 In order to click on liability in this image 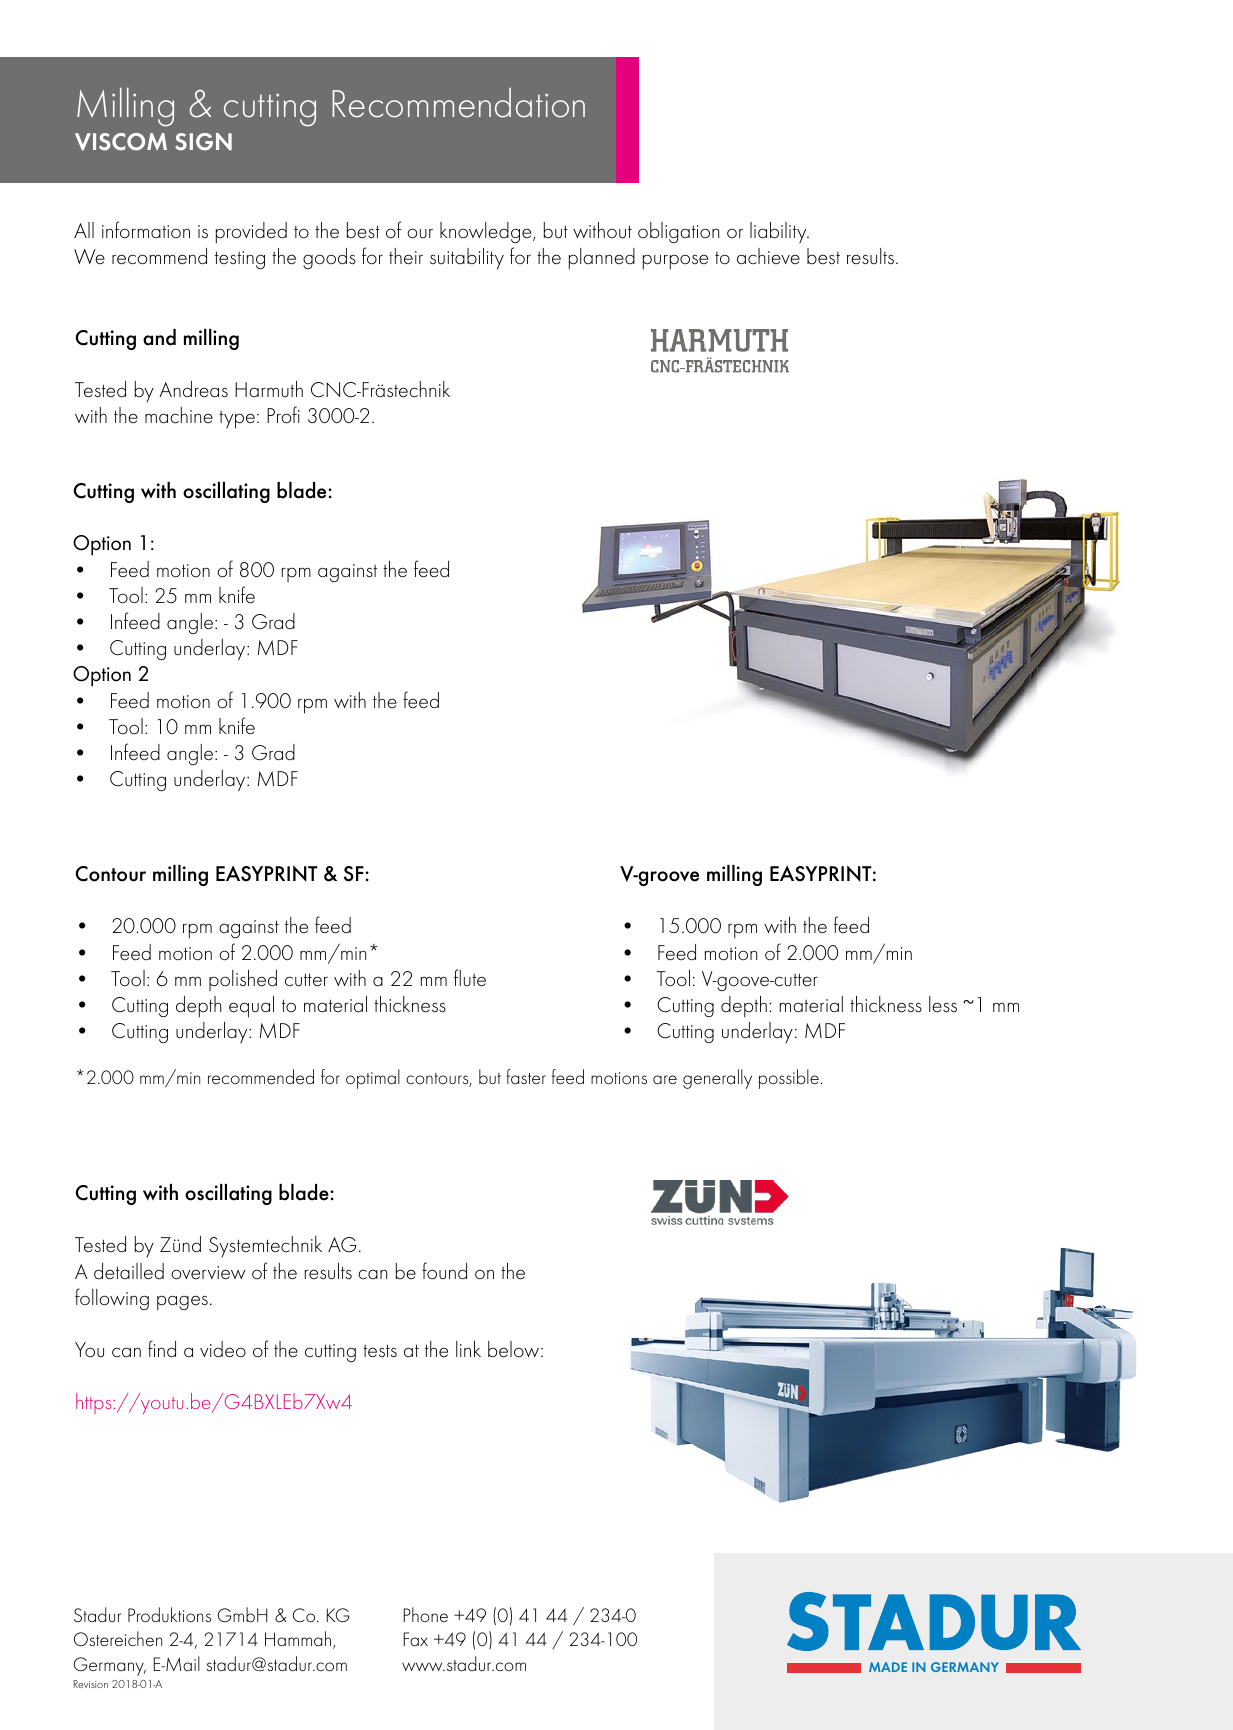, I will do `click(779, 233)`.
